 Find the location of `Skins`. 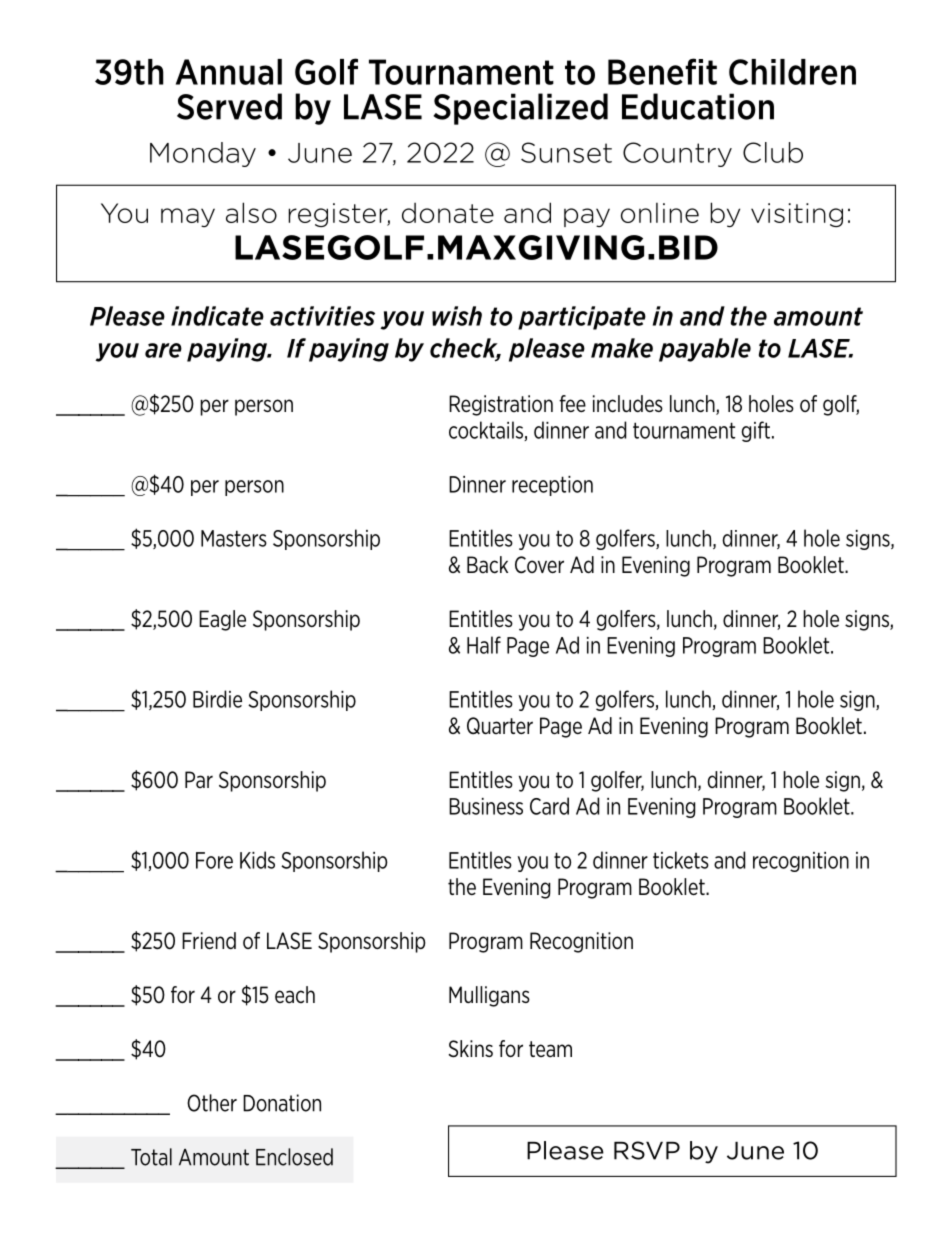

Skins is located at coordinates (471, 1049).
